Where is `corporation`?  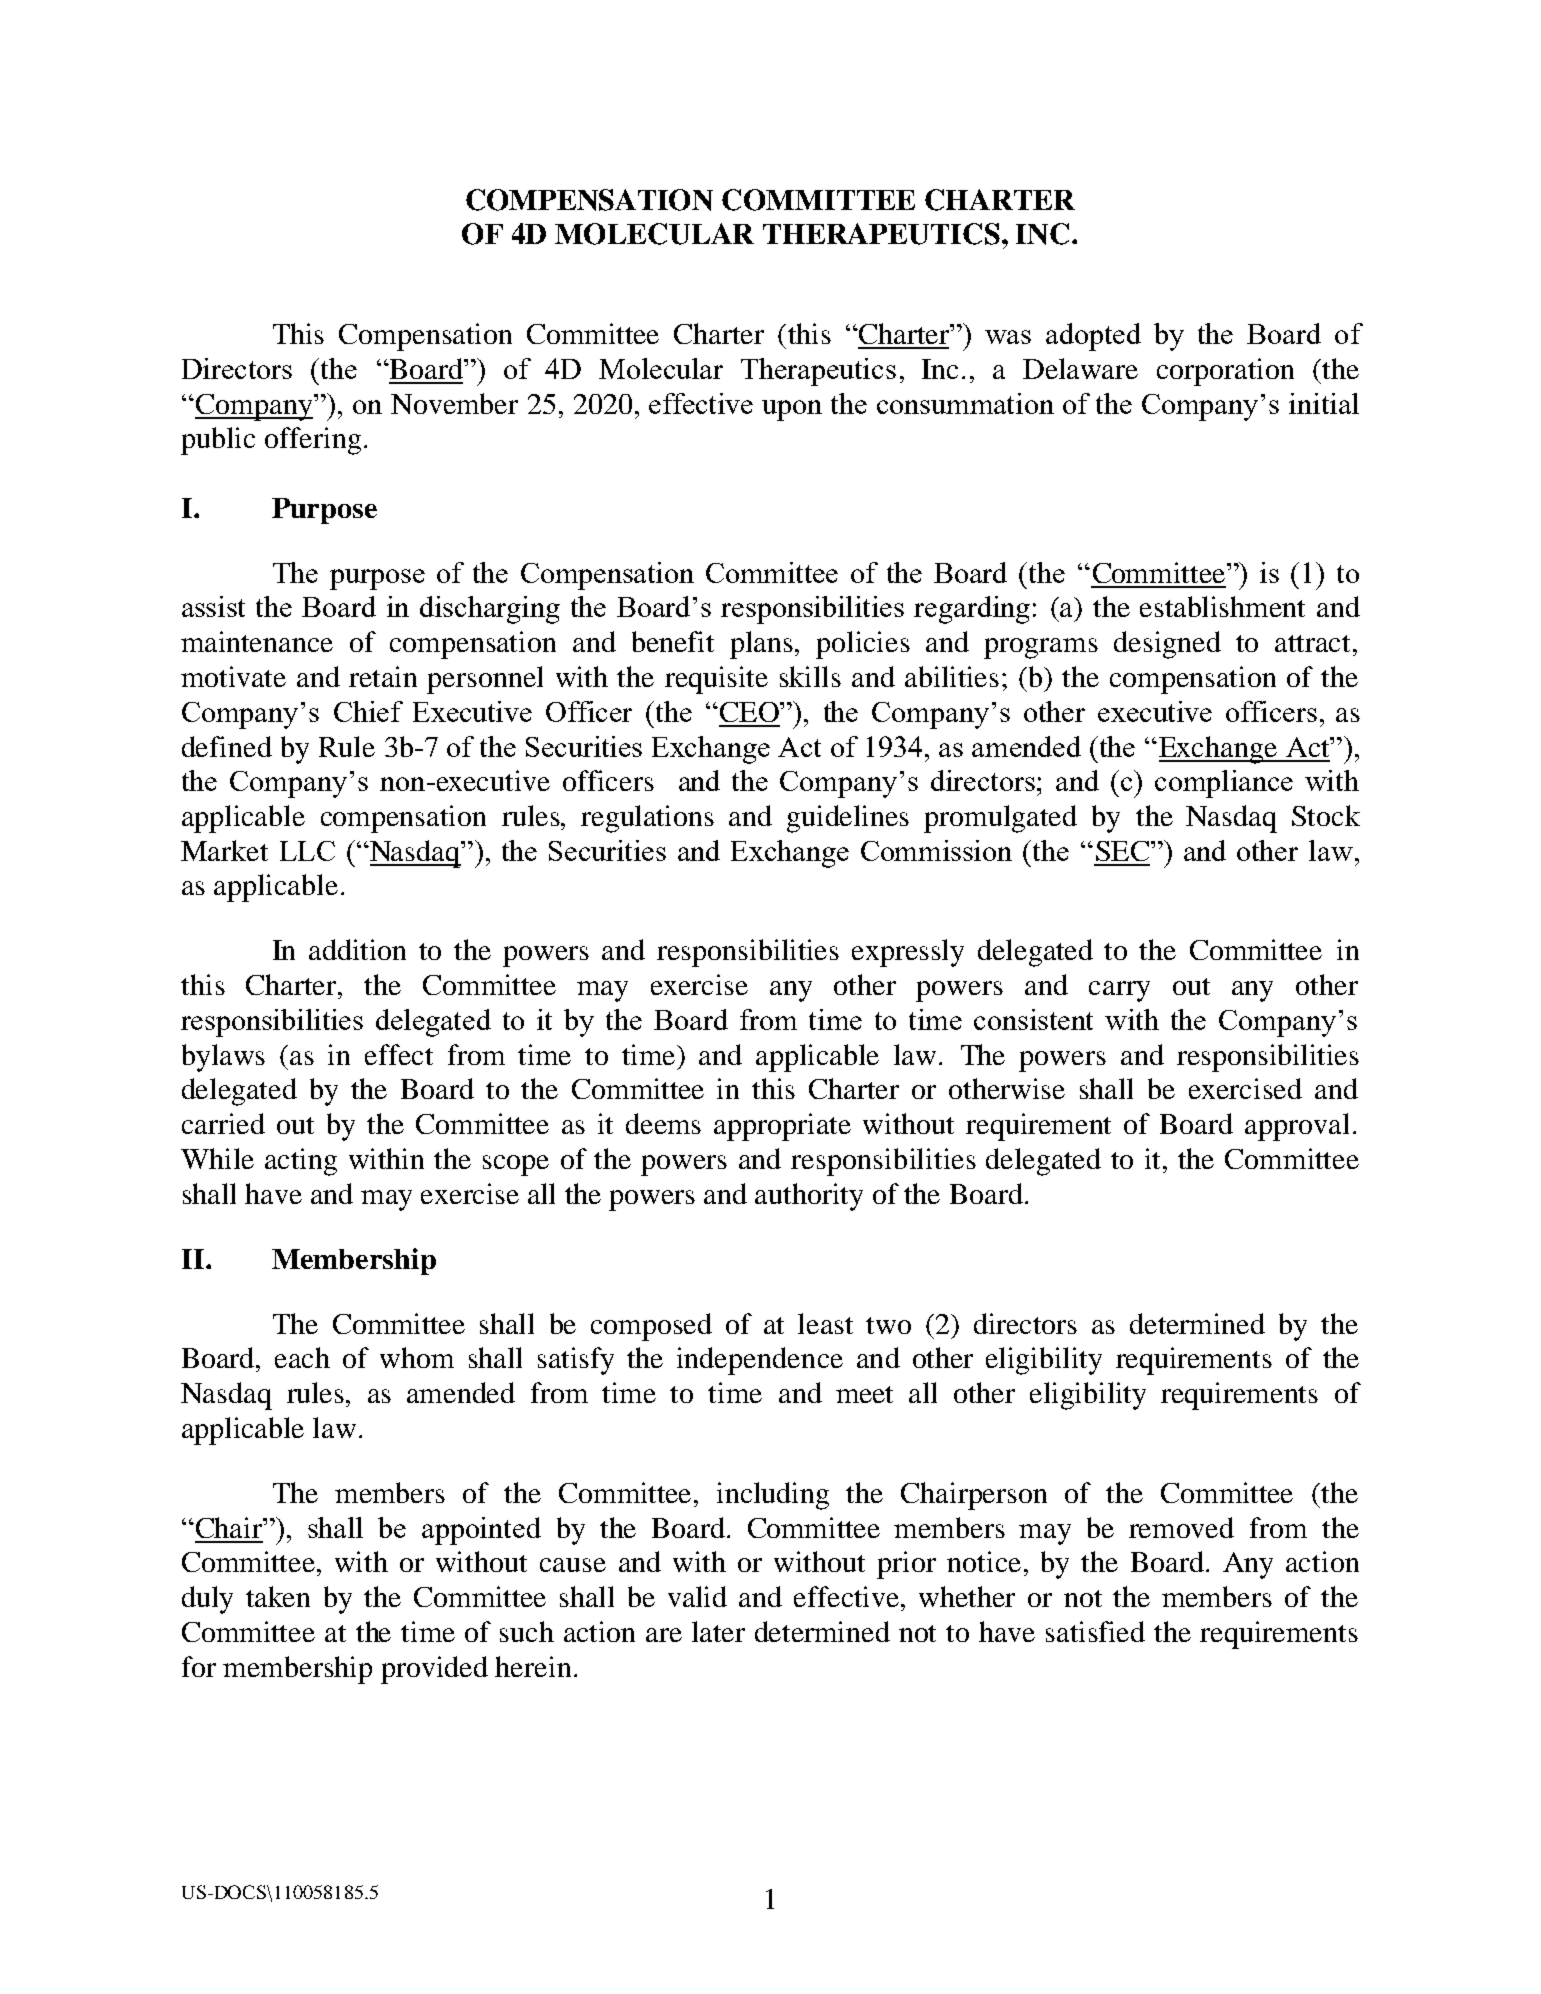
corporation is located at coordinates (1225, 372).
